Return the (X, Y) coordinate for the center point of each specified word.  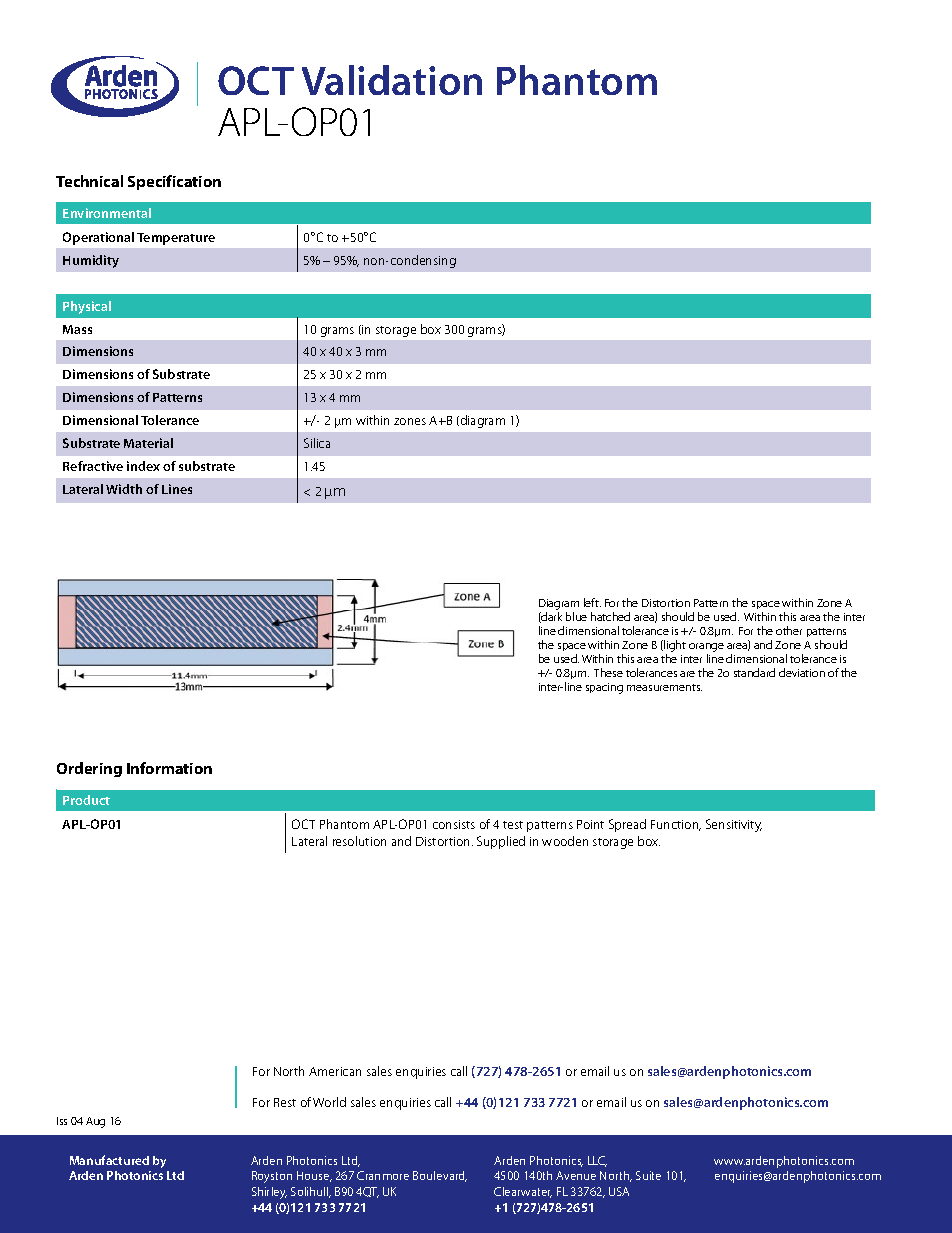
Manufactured (109, 1160)
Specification (174, 182)
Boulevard (440, 1176)
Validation (392, 80)
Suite (648, 1175)
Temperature (176, 239)
